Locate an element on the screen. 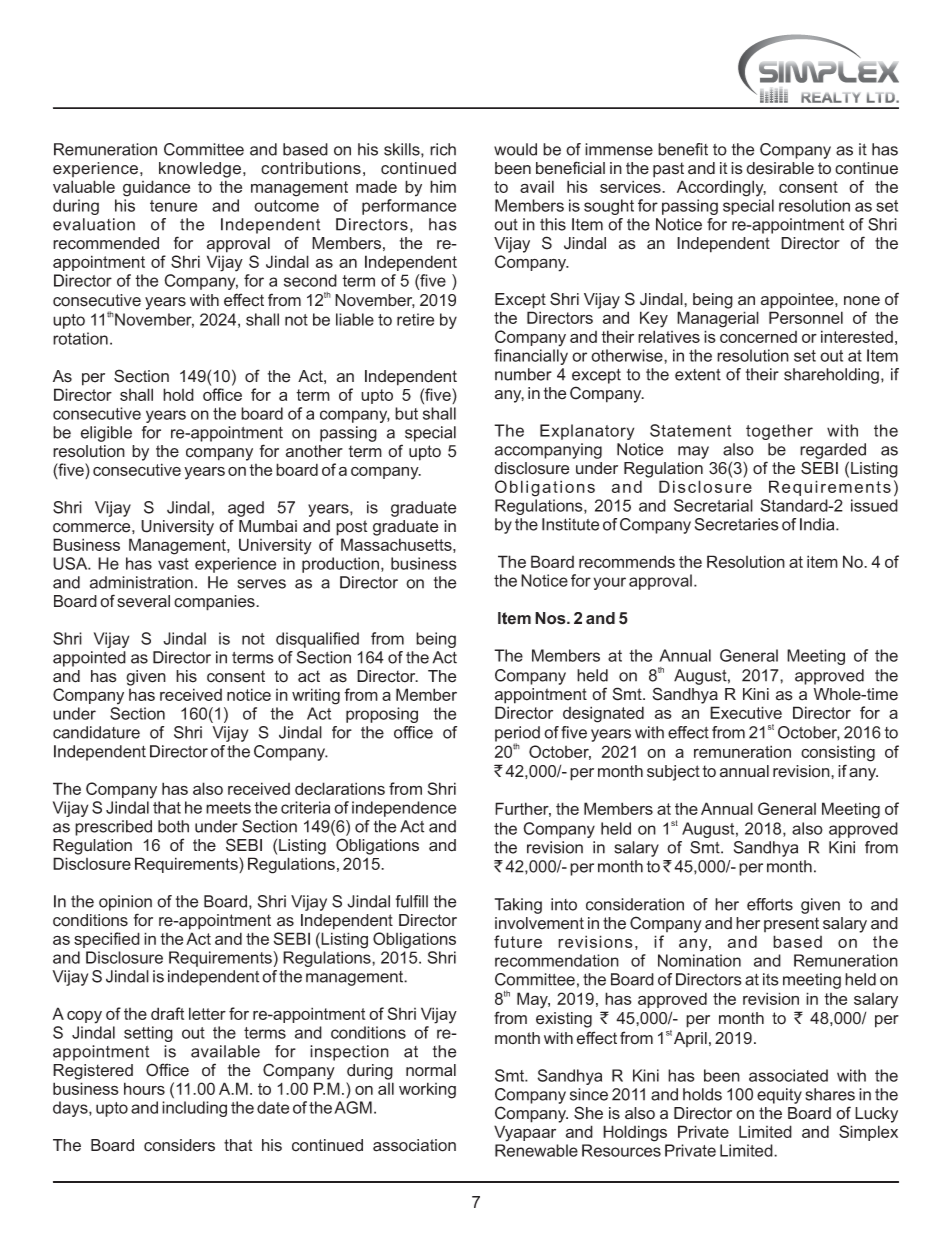 The height and width of the screenshot is (1243, 952). independence is located at coordinates (404, 809).
